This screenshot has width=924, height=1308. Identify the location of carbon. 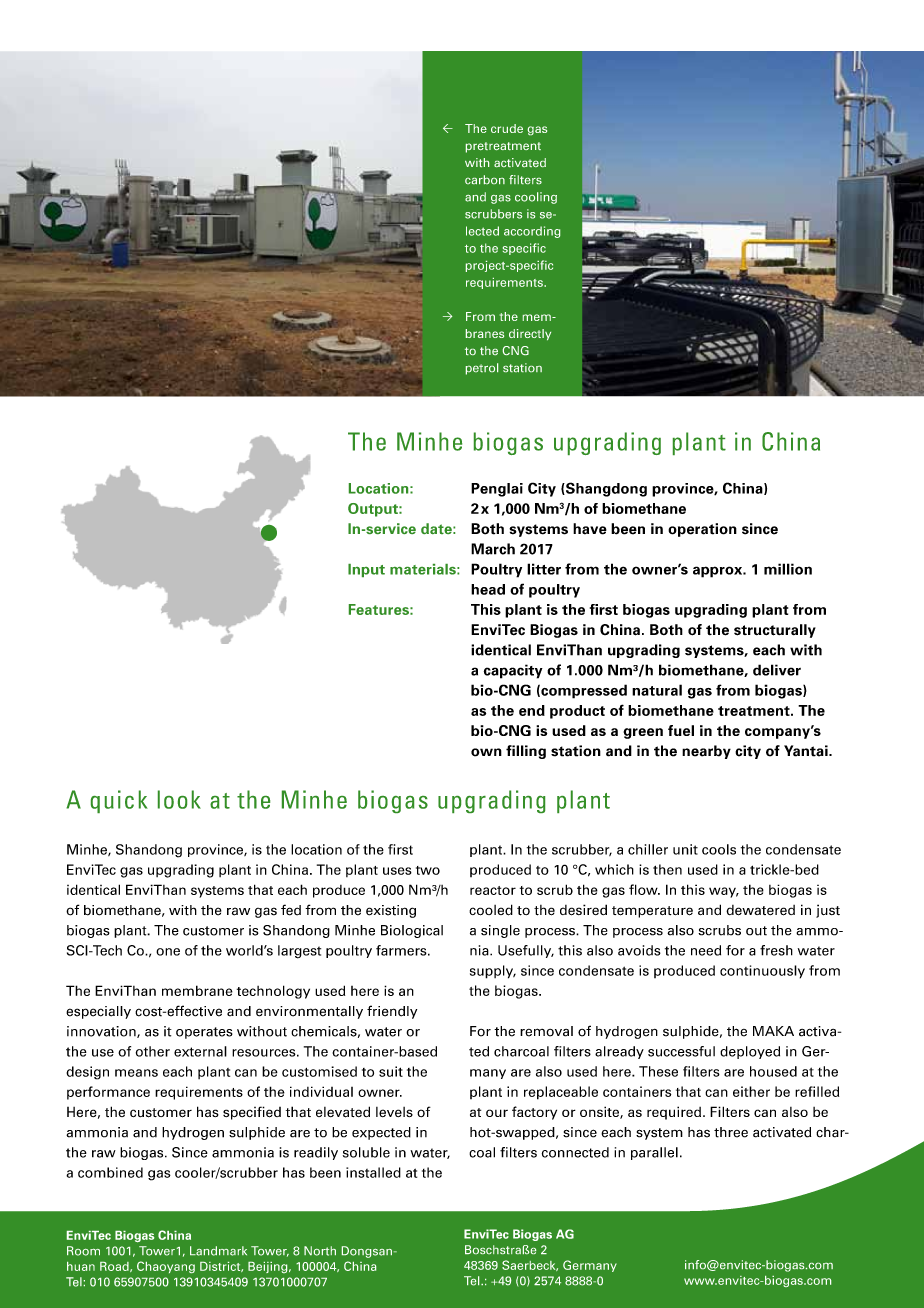
(485, 179).
